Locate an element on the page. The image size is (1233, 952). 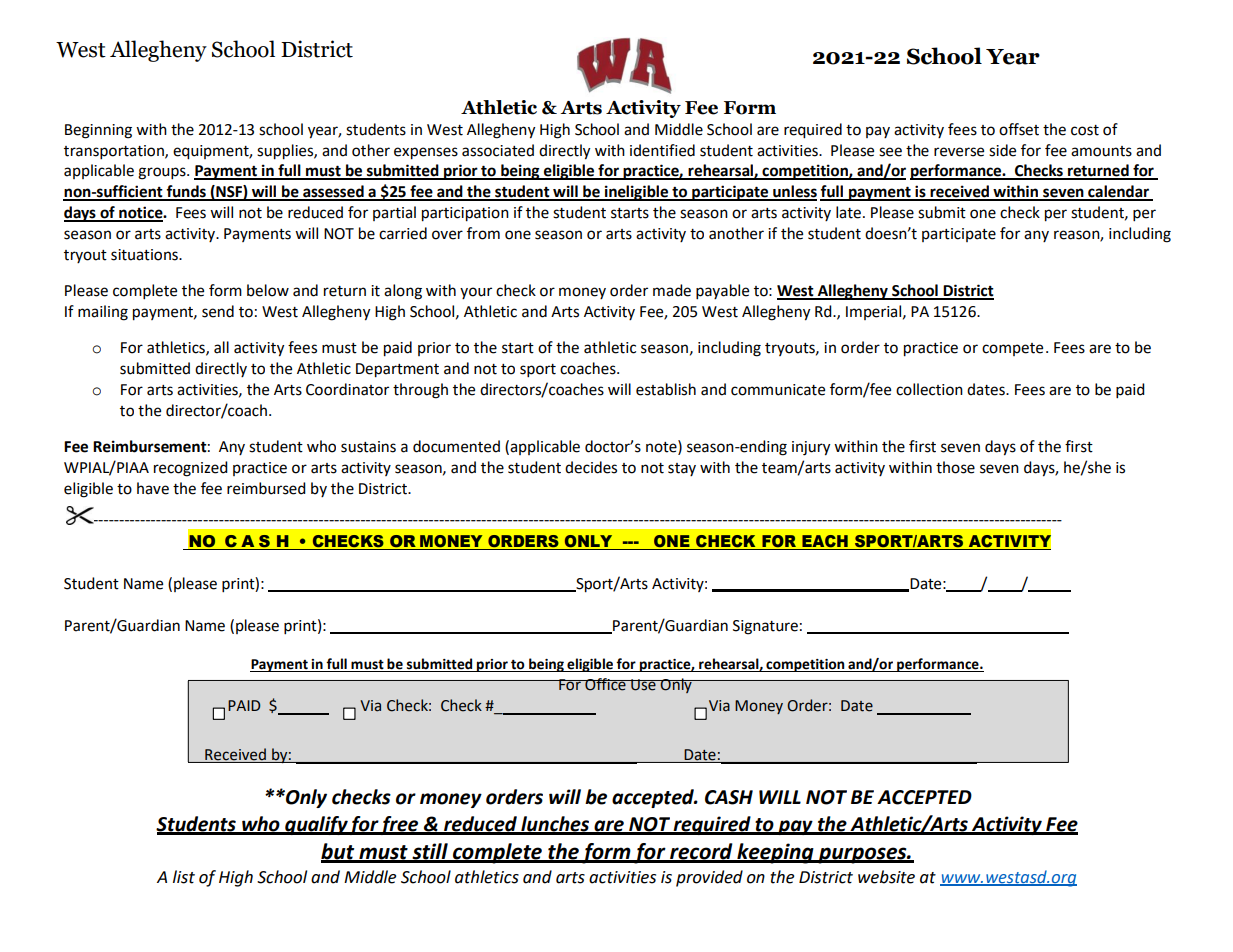
identified is located at coordinates (662, 150).
